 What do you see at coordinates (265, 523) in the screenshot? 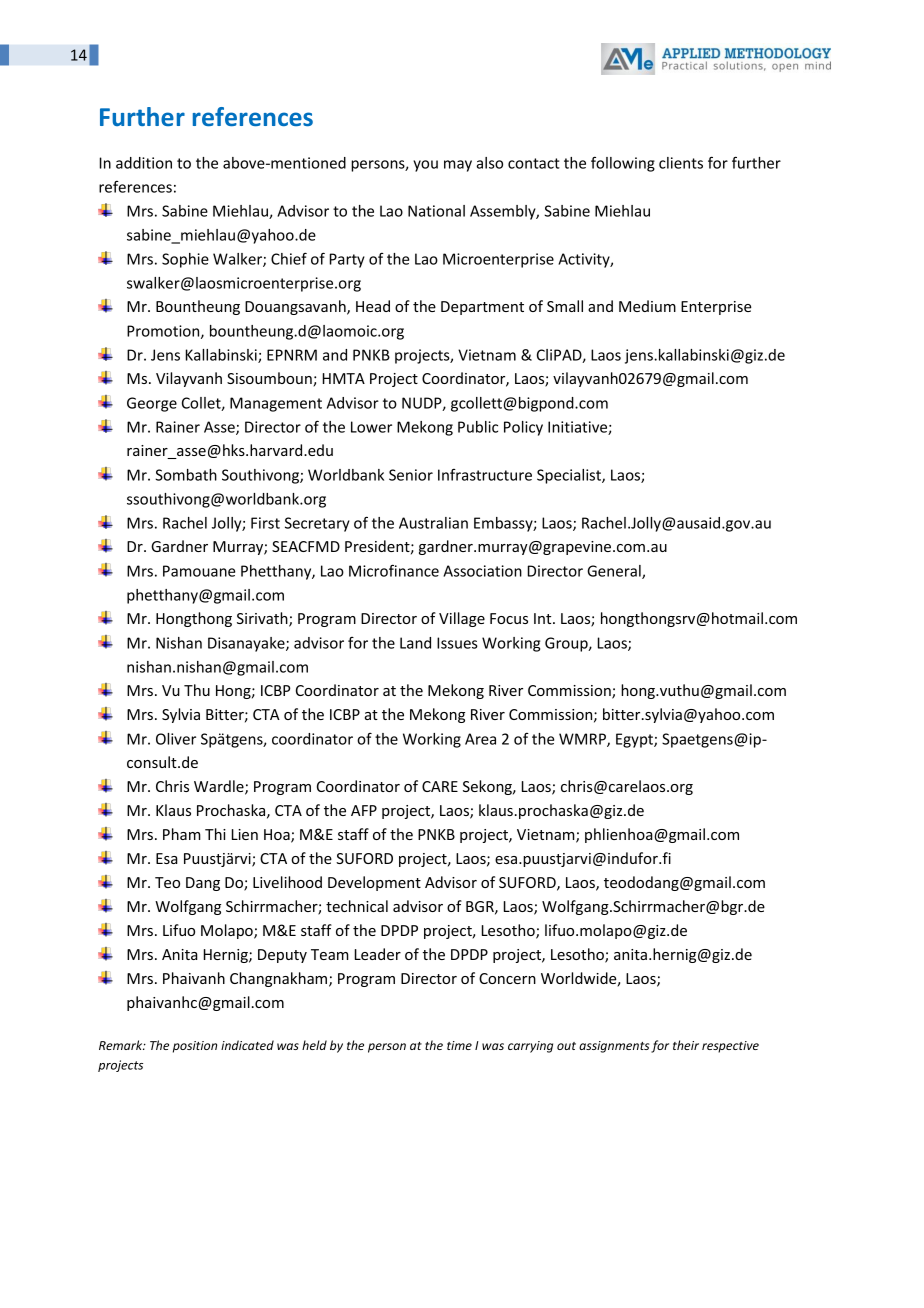
I see `First` at bounding box center [265, 523].
